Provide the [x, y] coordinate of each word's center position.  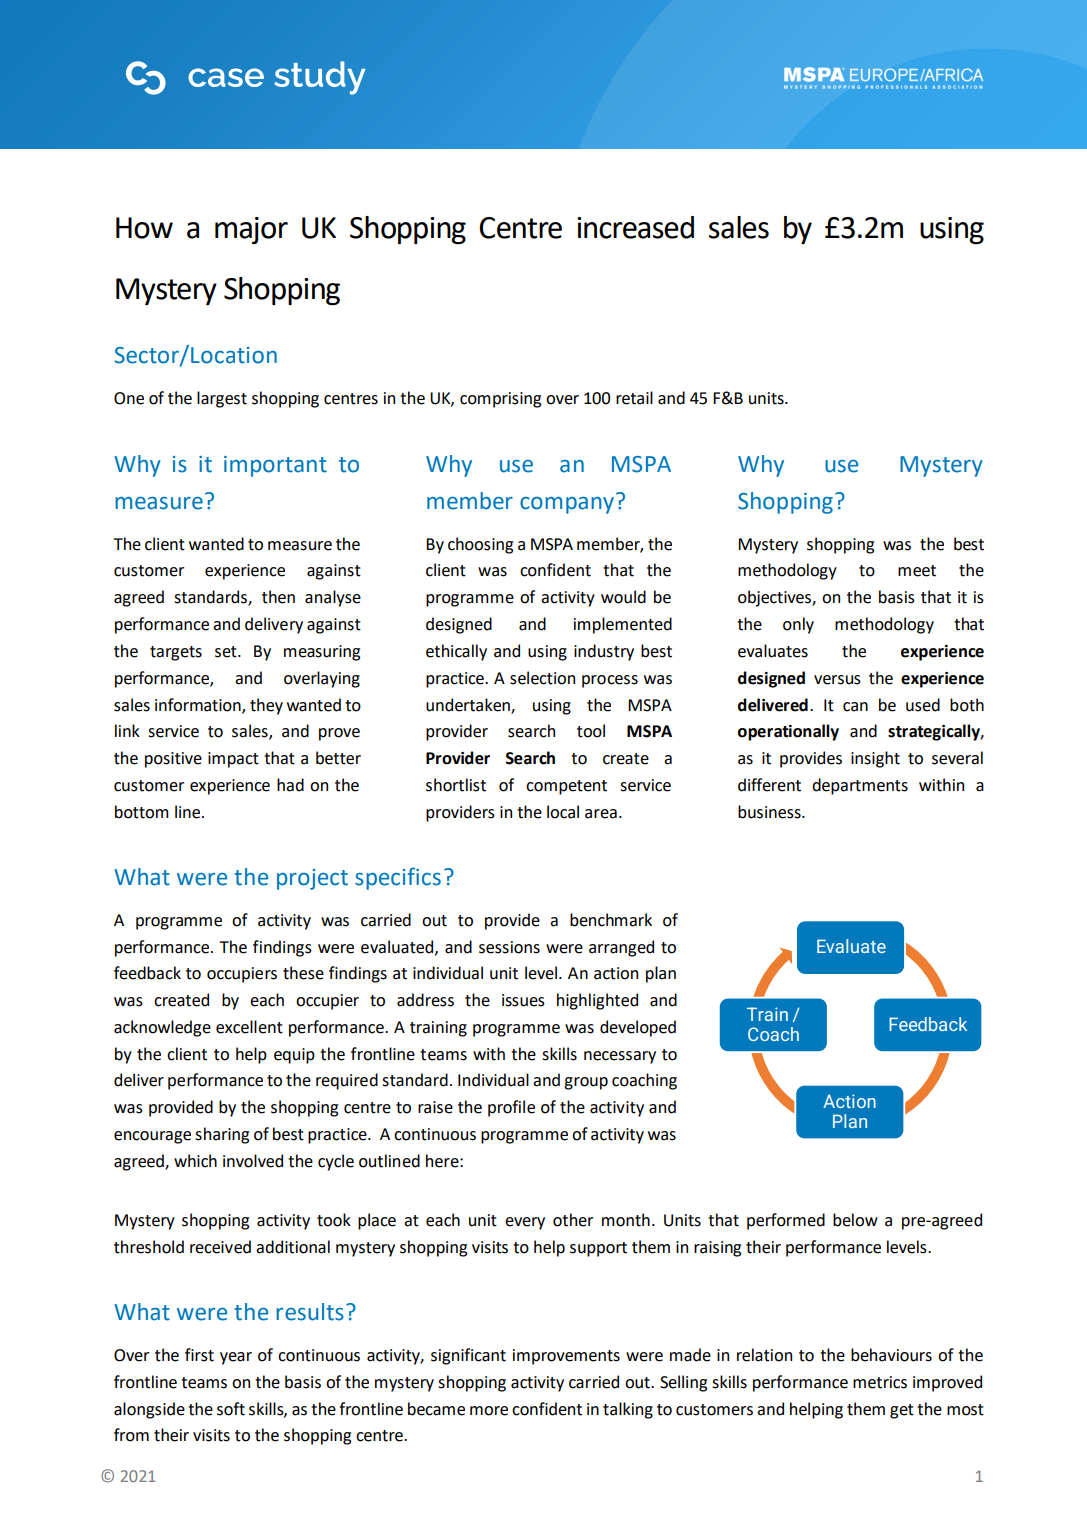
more [489, 1411]
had [290, 785]
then [278, 597]
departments [860, 786]
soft [231, 1409]
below [855, 1220]
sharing [222, 1135]
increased [635, 227]
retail [634, 398]
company [567, 505]
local [563, 812]
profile [511, 1108]
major [251, 230]
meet [917, 571]
